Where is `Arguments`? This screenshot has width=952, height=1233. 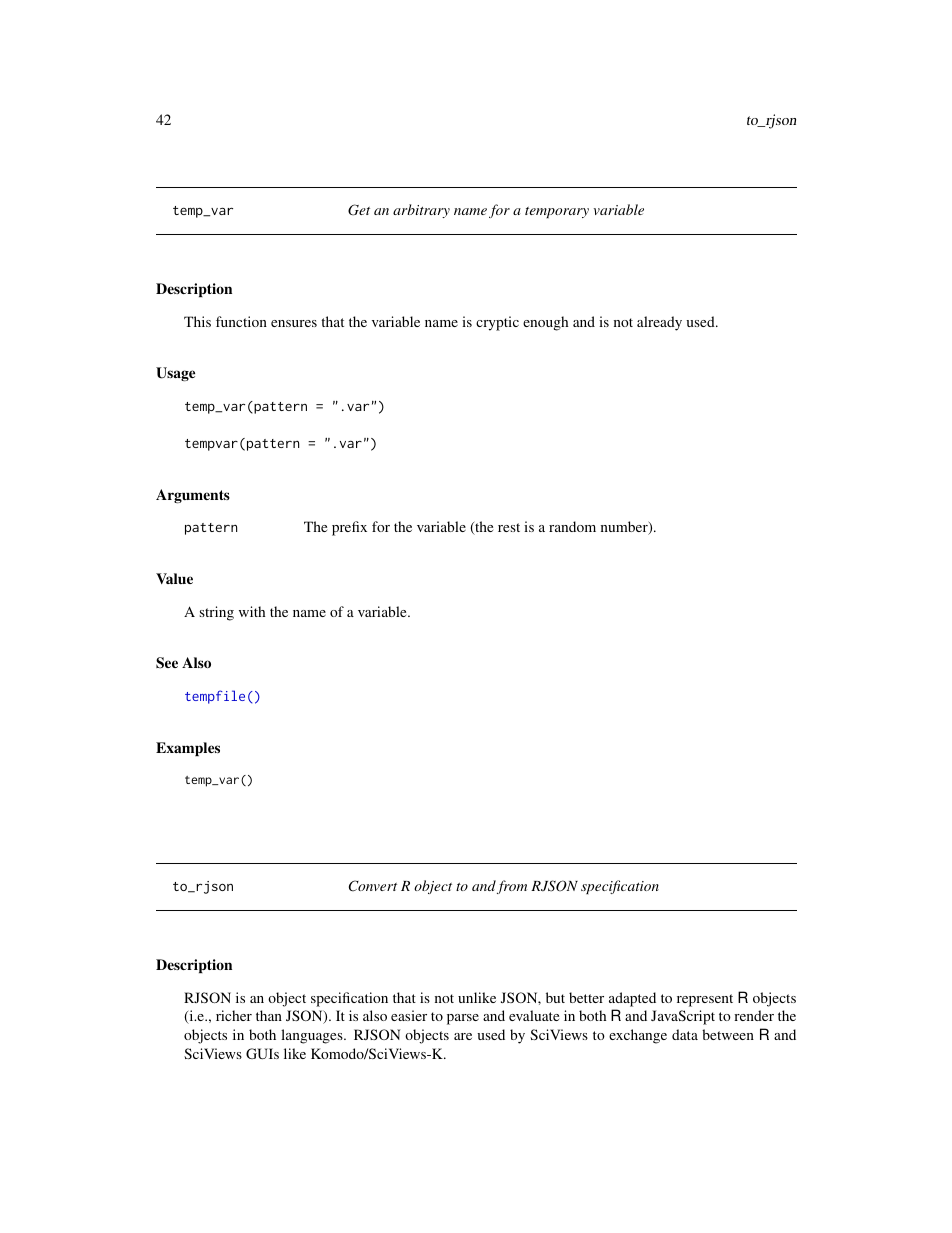
Arguments is located at coordinates (193, 496).
